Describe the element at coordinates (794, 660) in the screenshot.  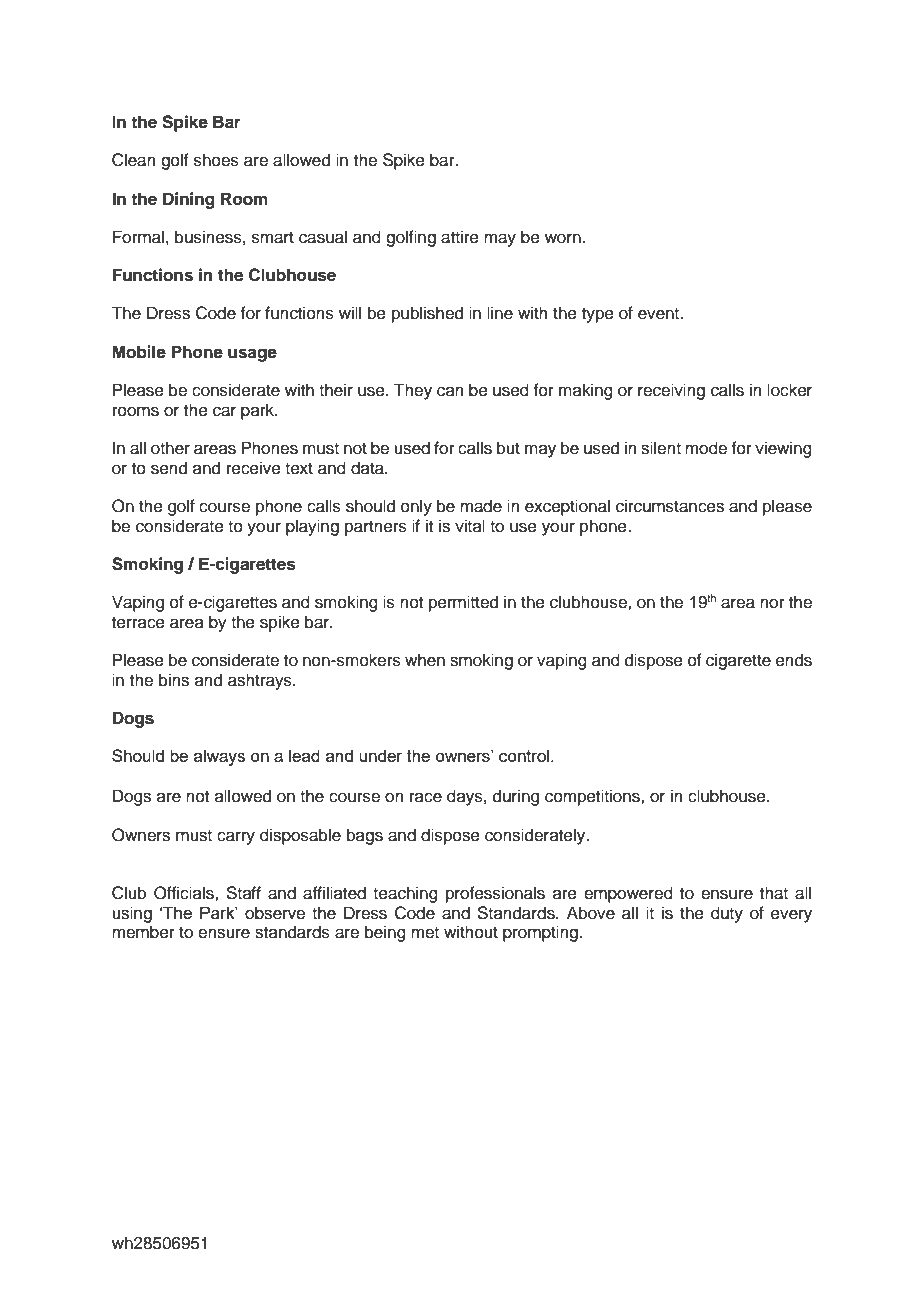
I see `ends` at that location.
